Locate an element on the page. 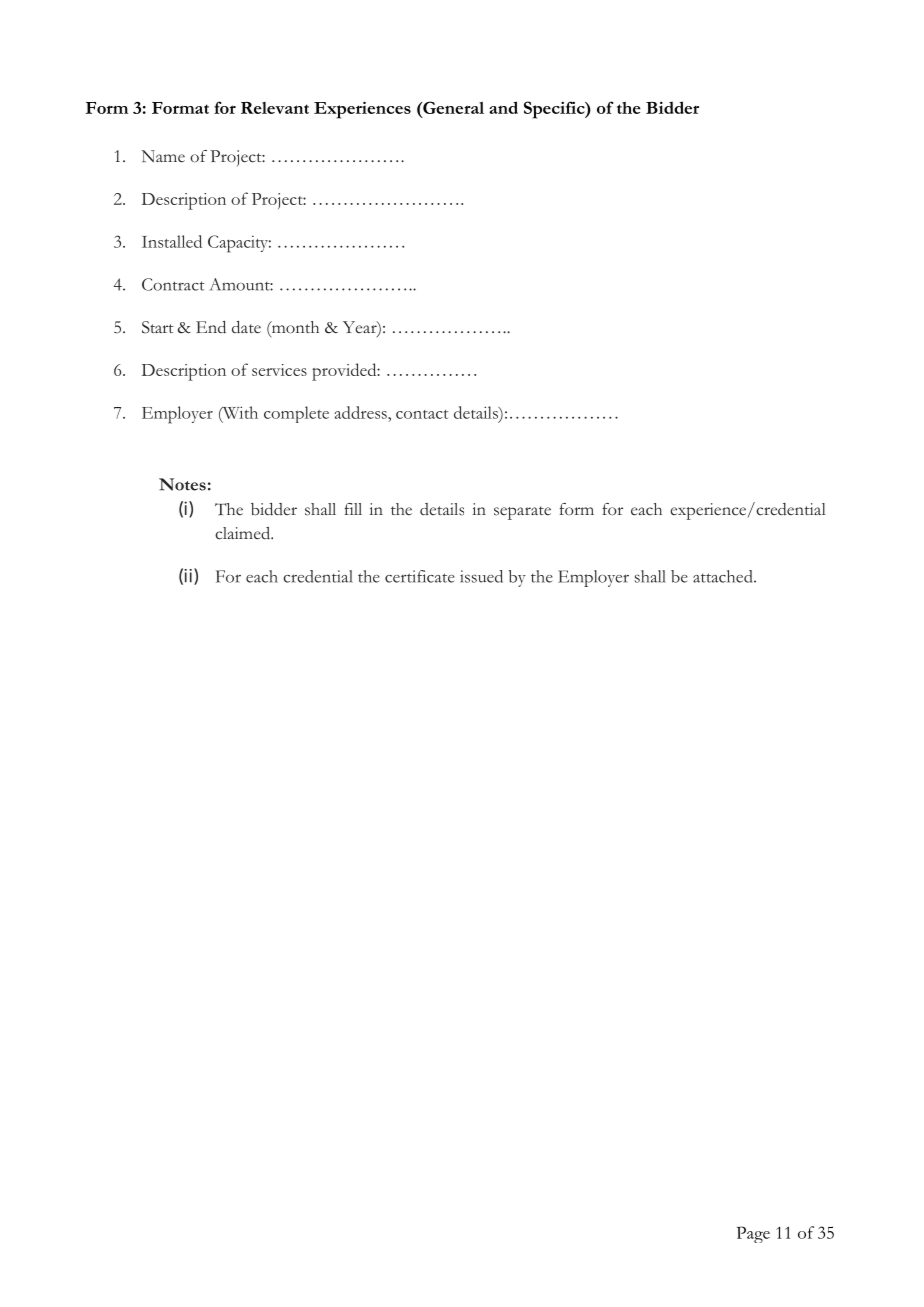 This page has width=924, height=1307. certificate is located at coordinates (420, 576).
